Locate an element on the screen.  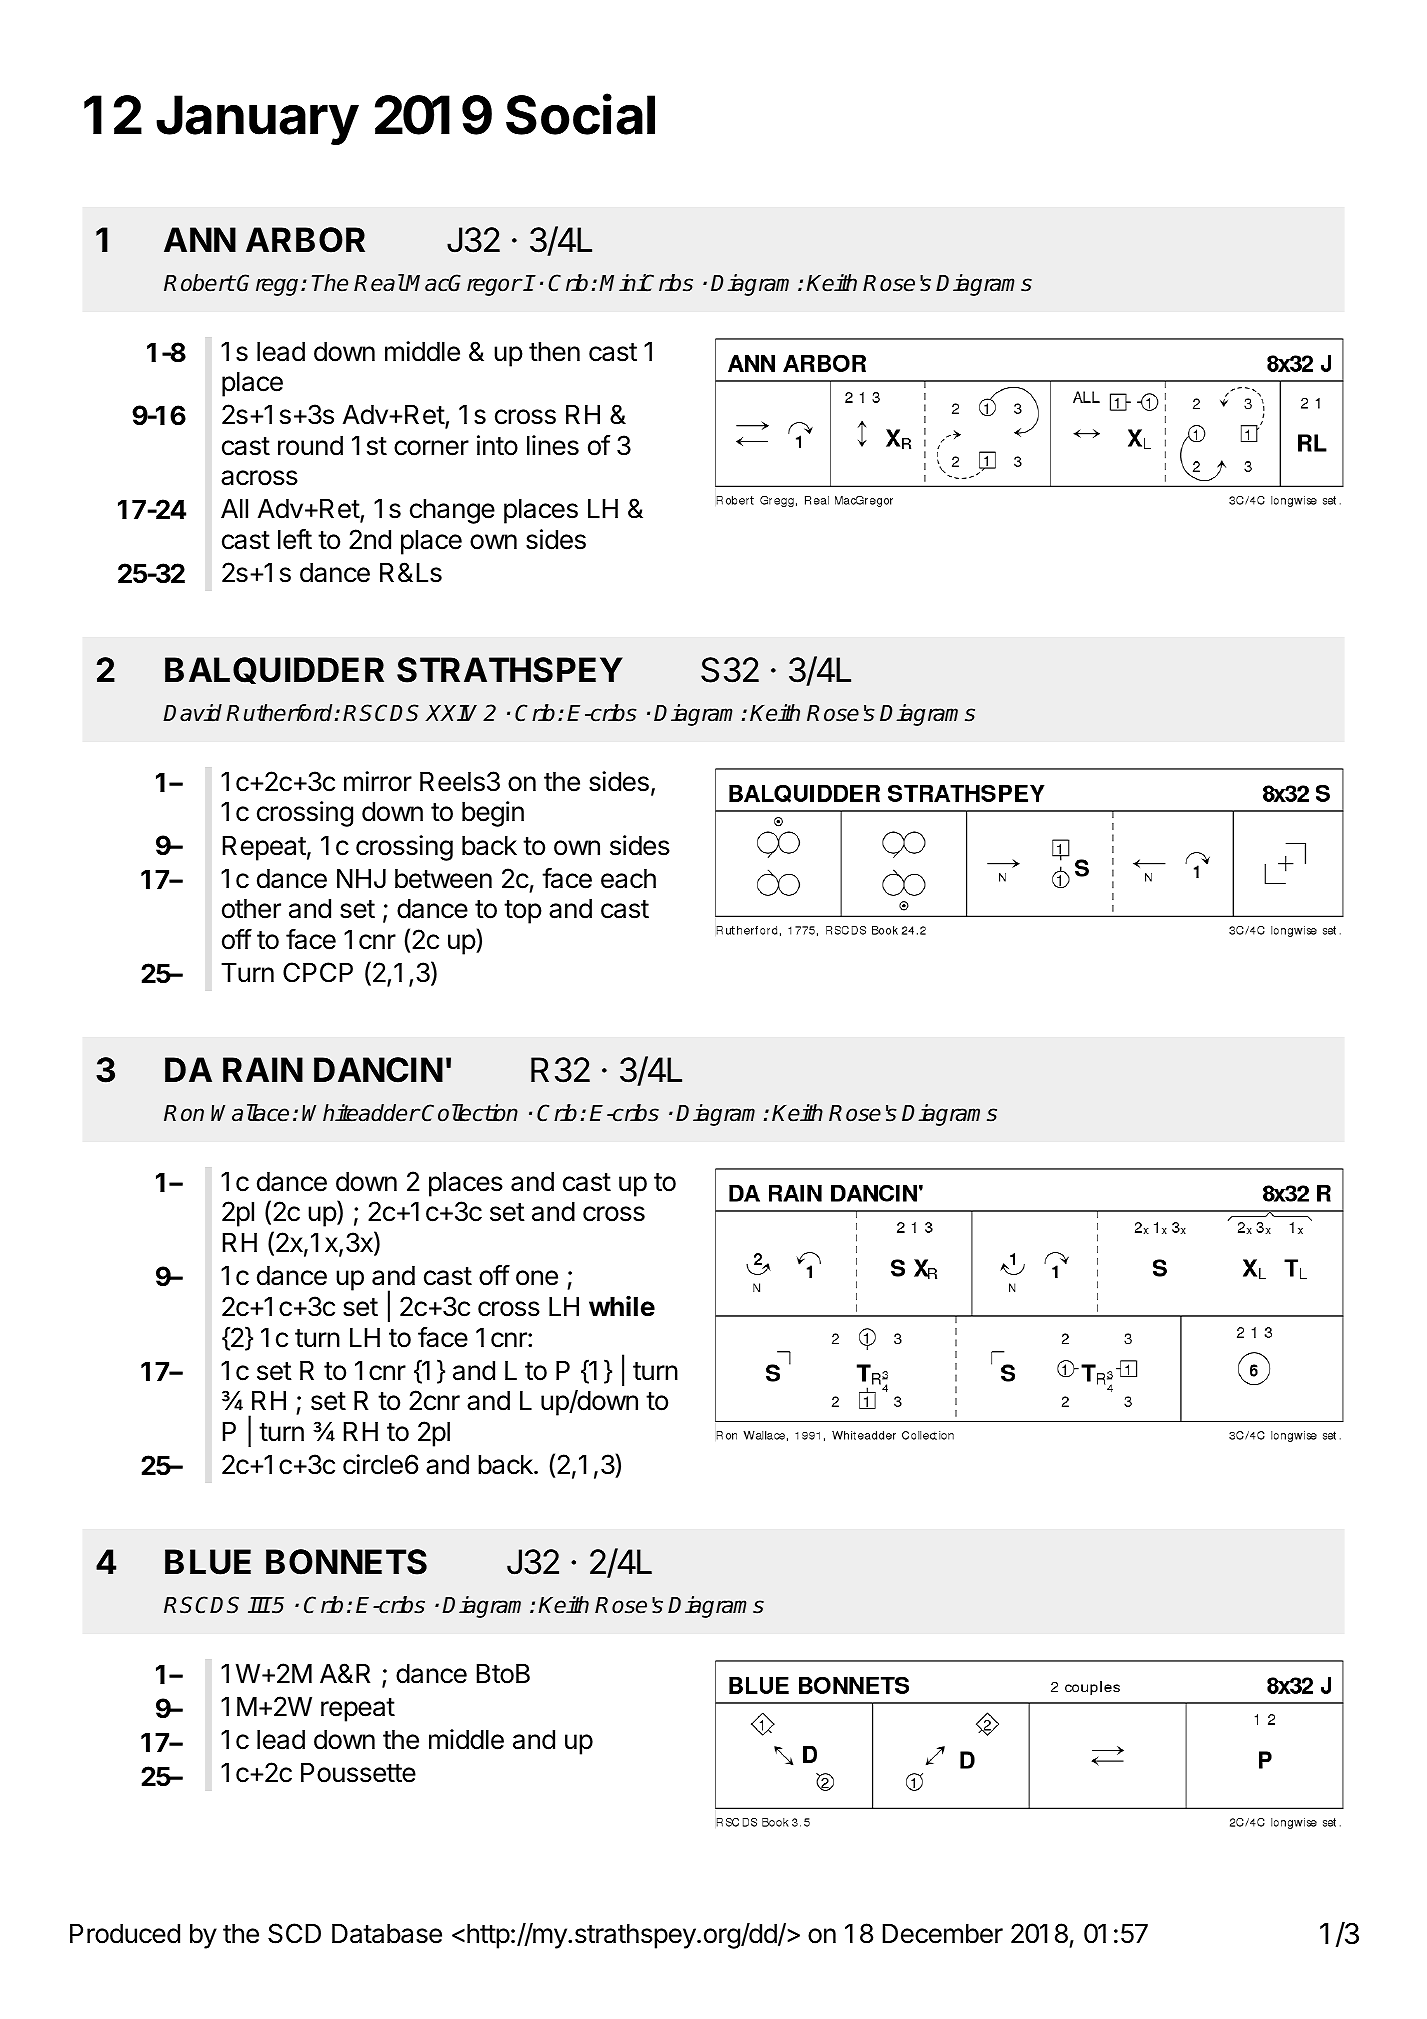
RAIN is located at coordinates (263, 1069).
